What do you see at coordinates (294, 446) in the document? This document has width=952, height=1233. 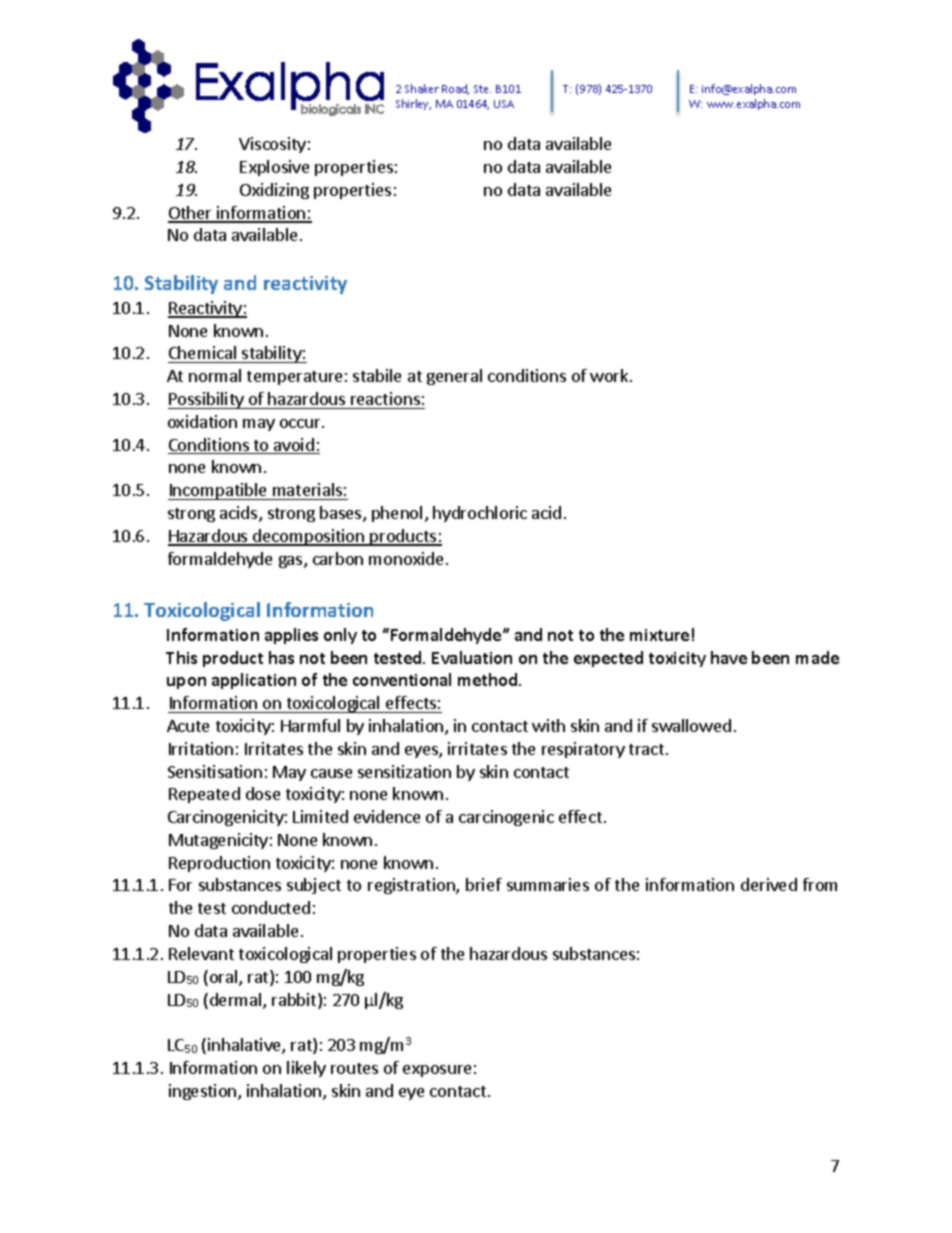 I see `avoid` at bounding box center [294, 446].
